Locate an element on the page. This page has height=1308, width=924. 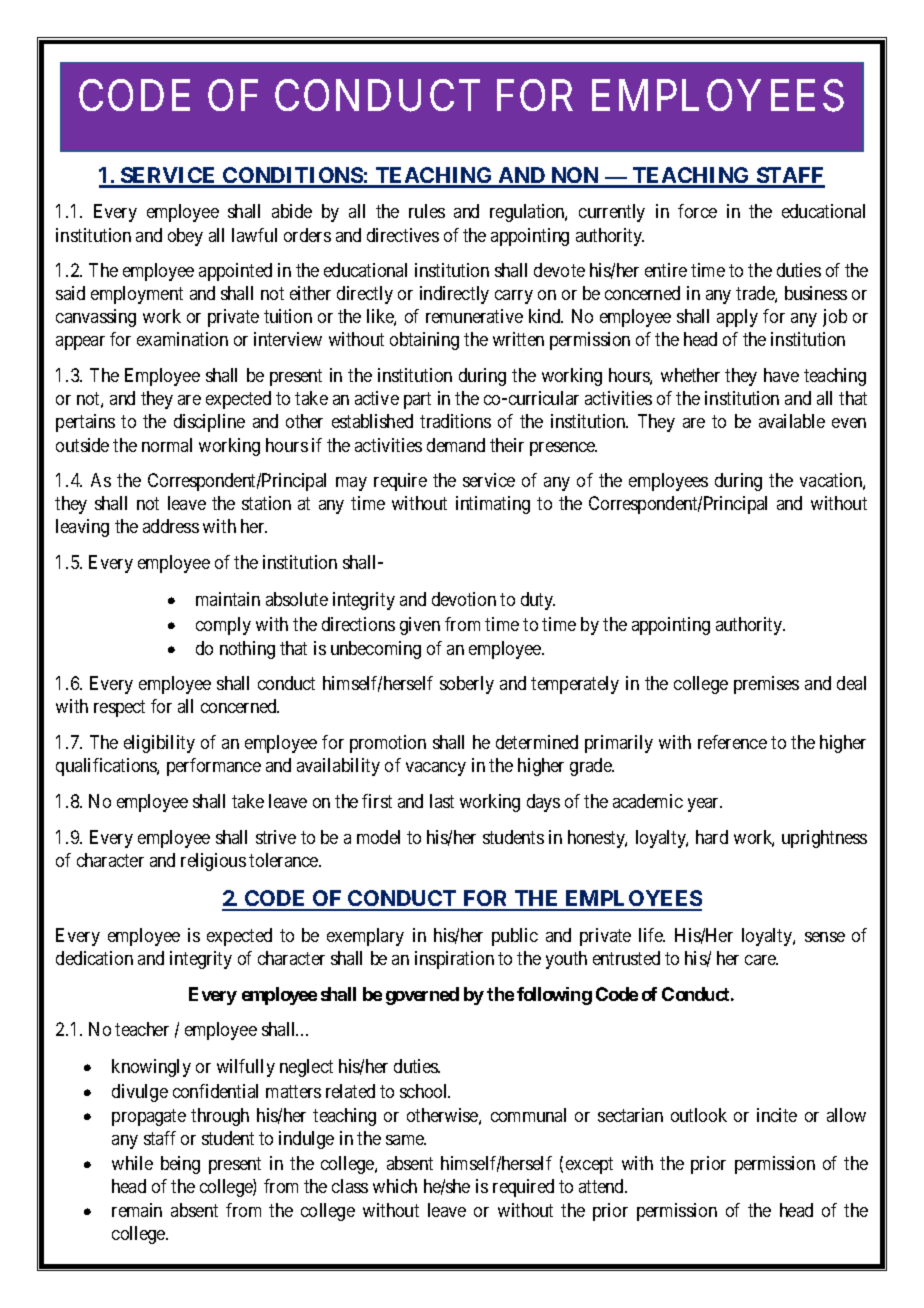
rules is located at coordinates (427, 211).
